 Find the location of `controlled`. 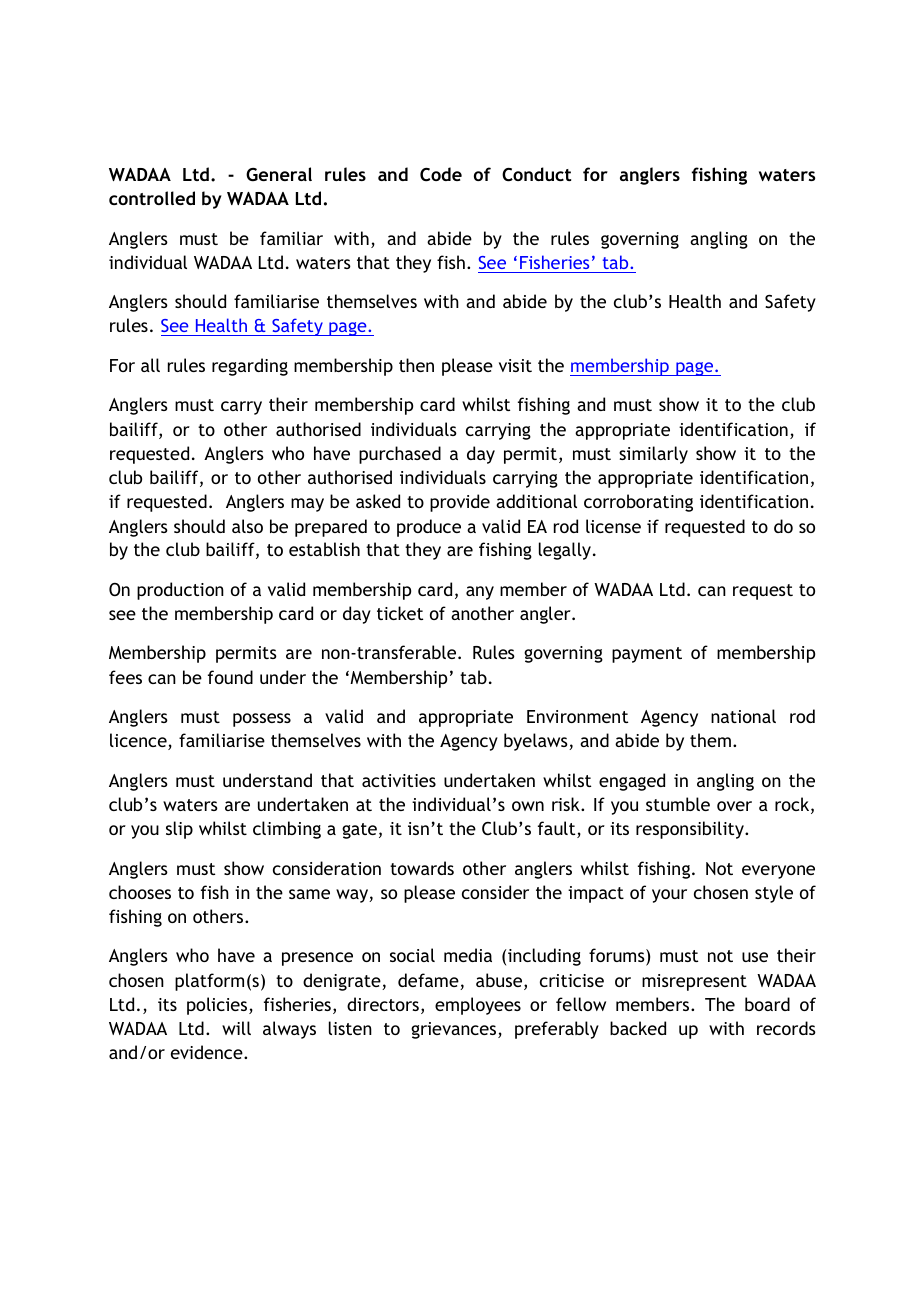

controlled is located at coordinates (152, 198).
